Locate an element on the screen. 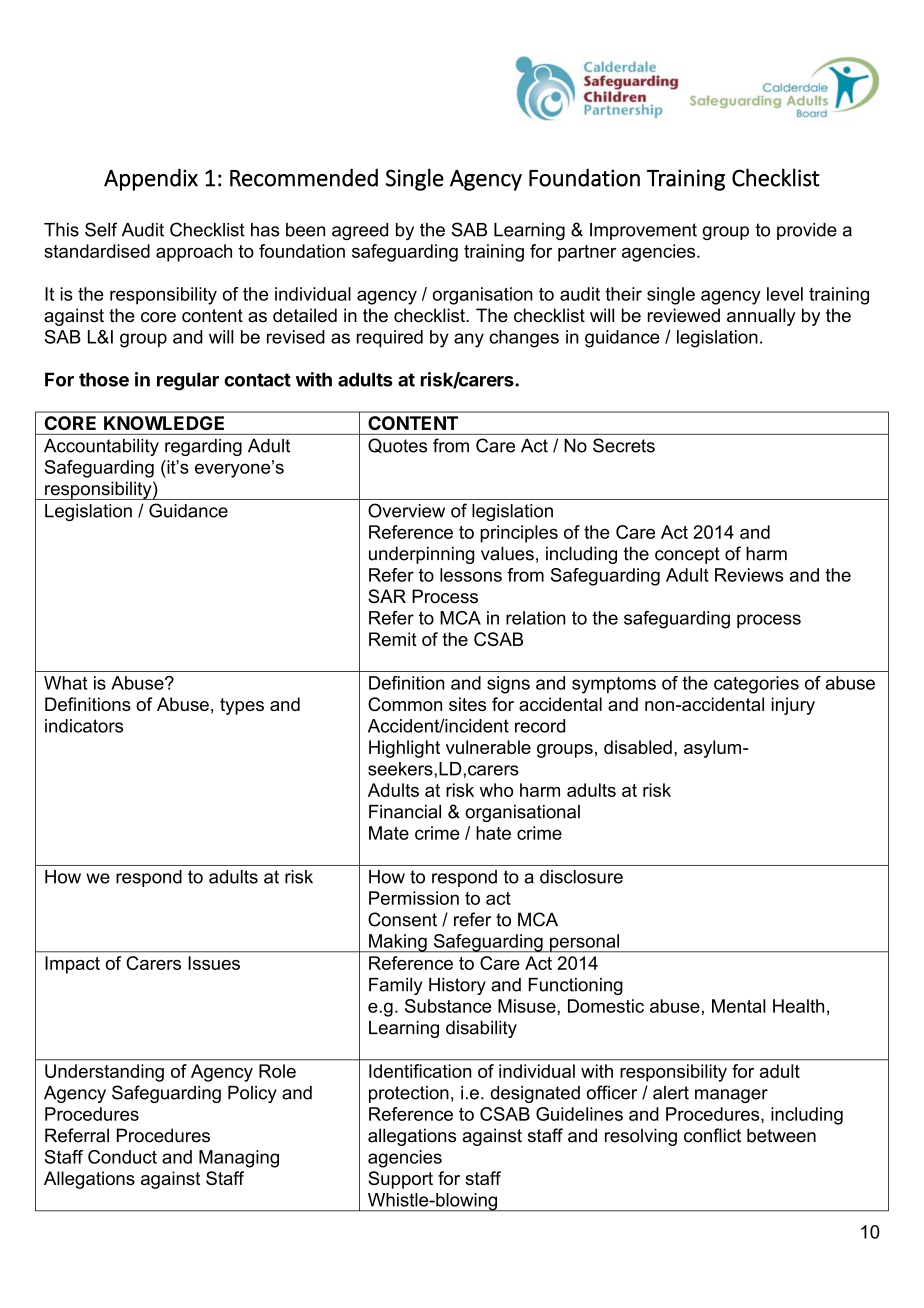 The height and width of the screenshot is (1308, 924). Support is located at coordinates (400, 1180).
